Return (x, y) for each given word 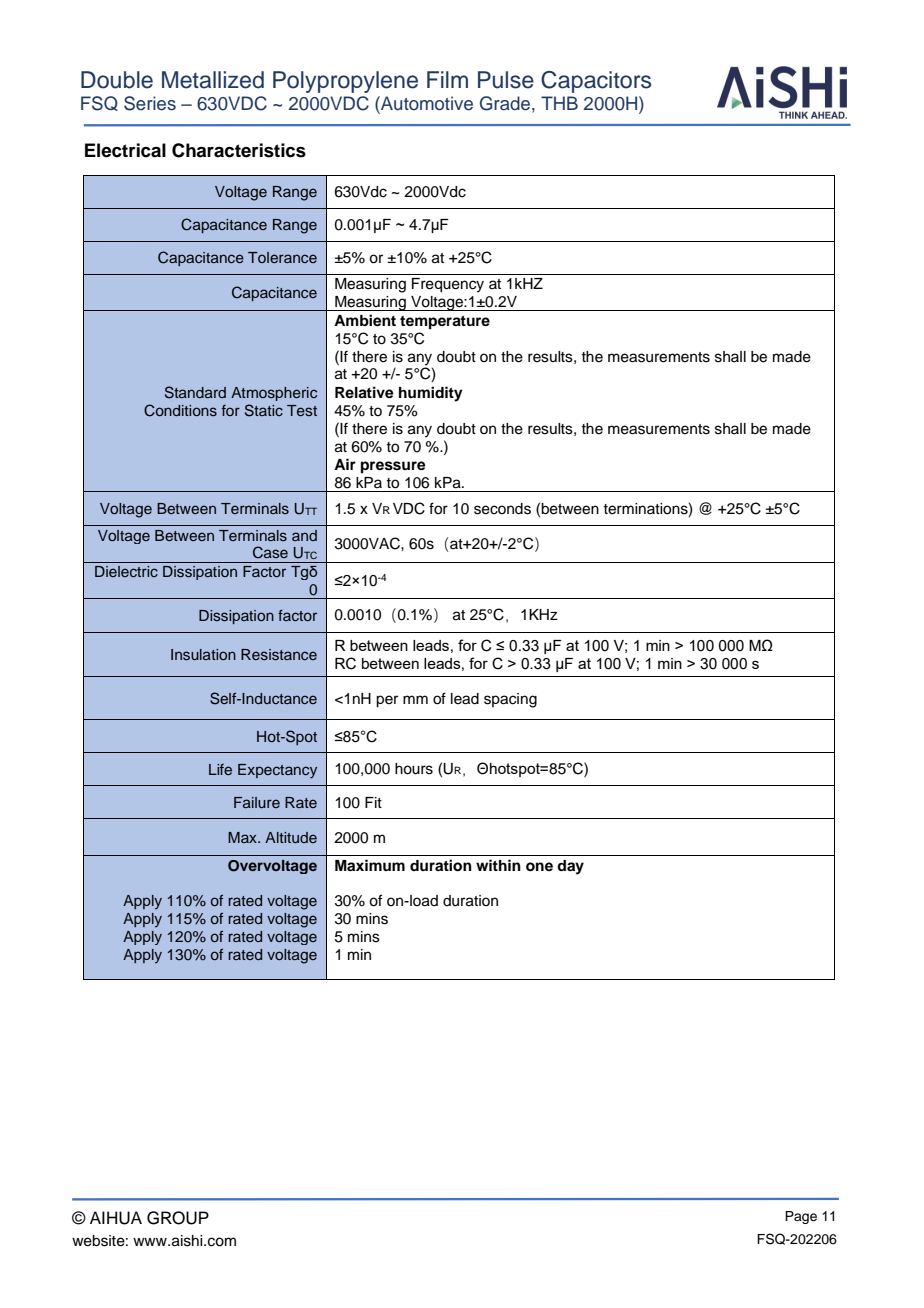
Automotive (426, 103)
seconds (502, 509)
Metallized (213, 80)
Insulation (203, 655)
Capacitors (596, 82)
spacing (510, 700)
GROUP (178, 1218)
